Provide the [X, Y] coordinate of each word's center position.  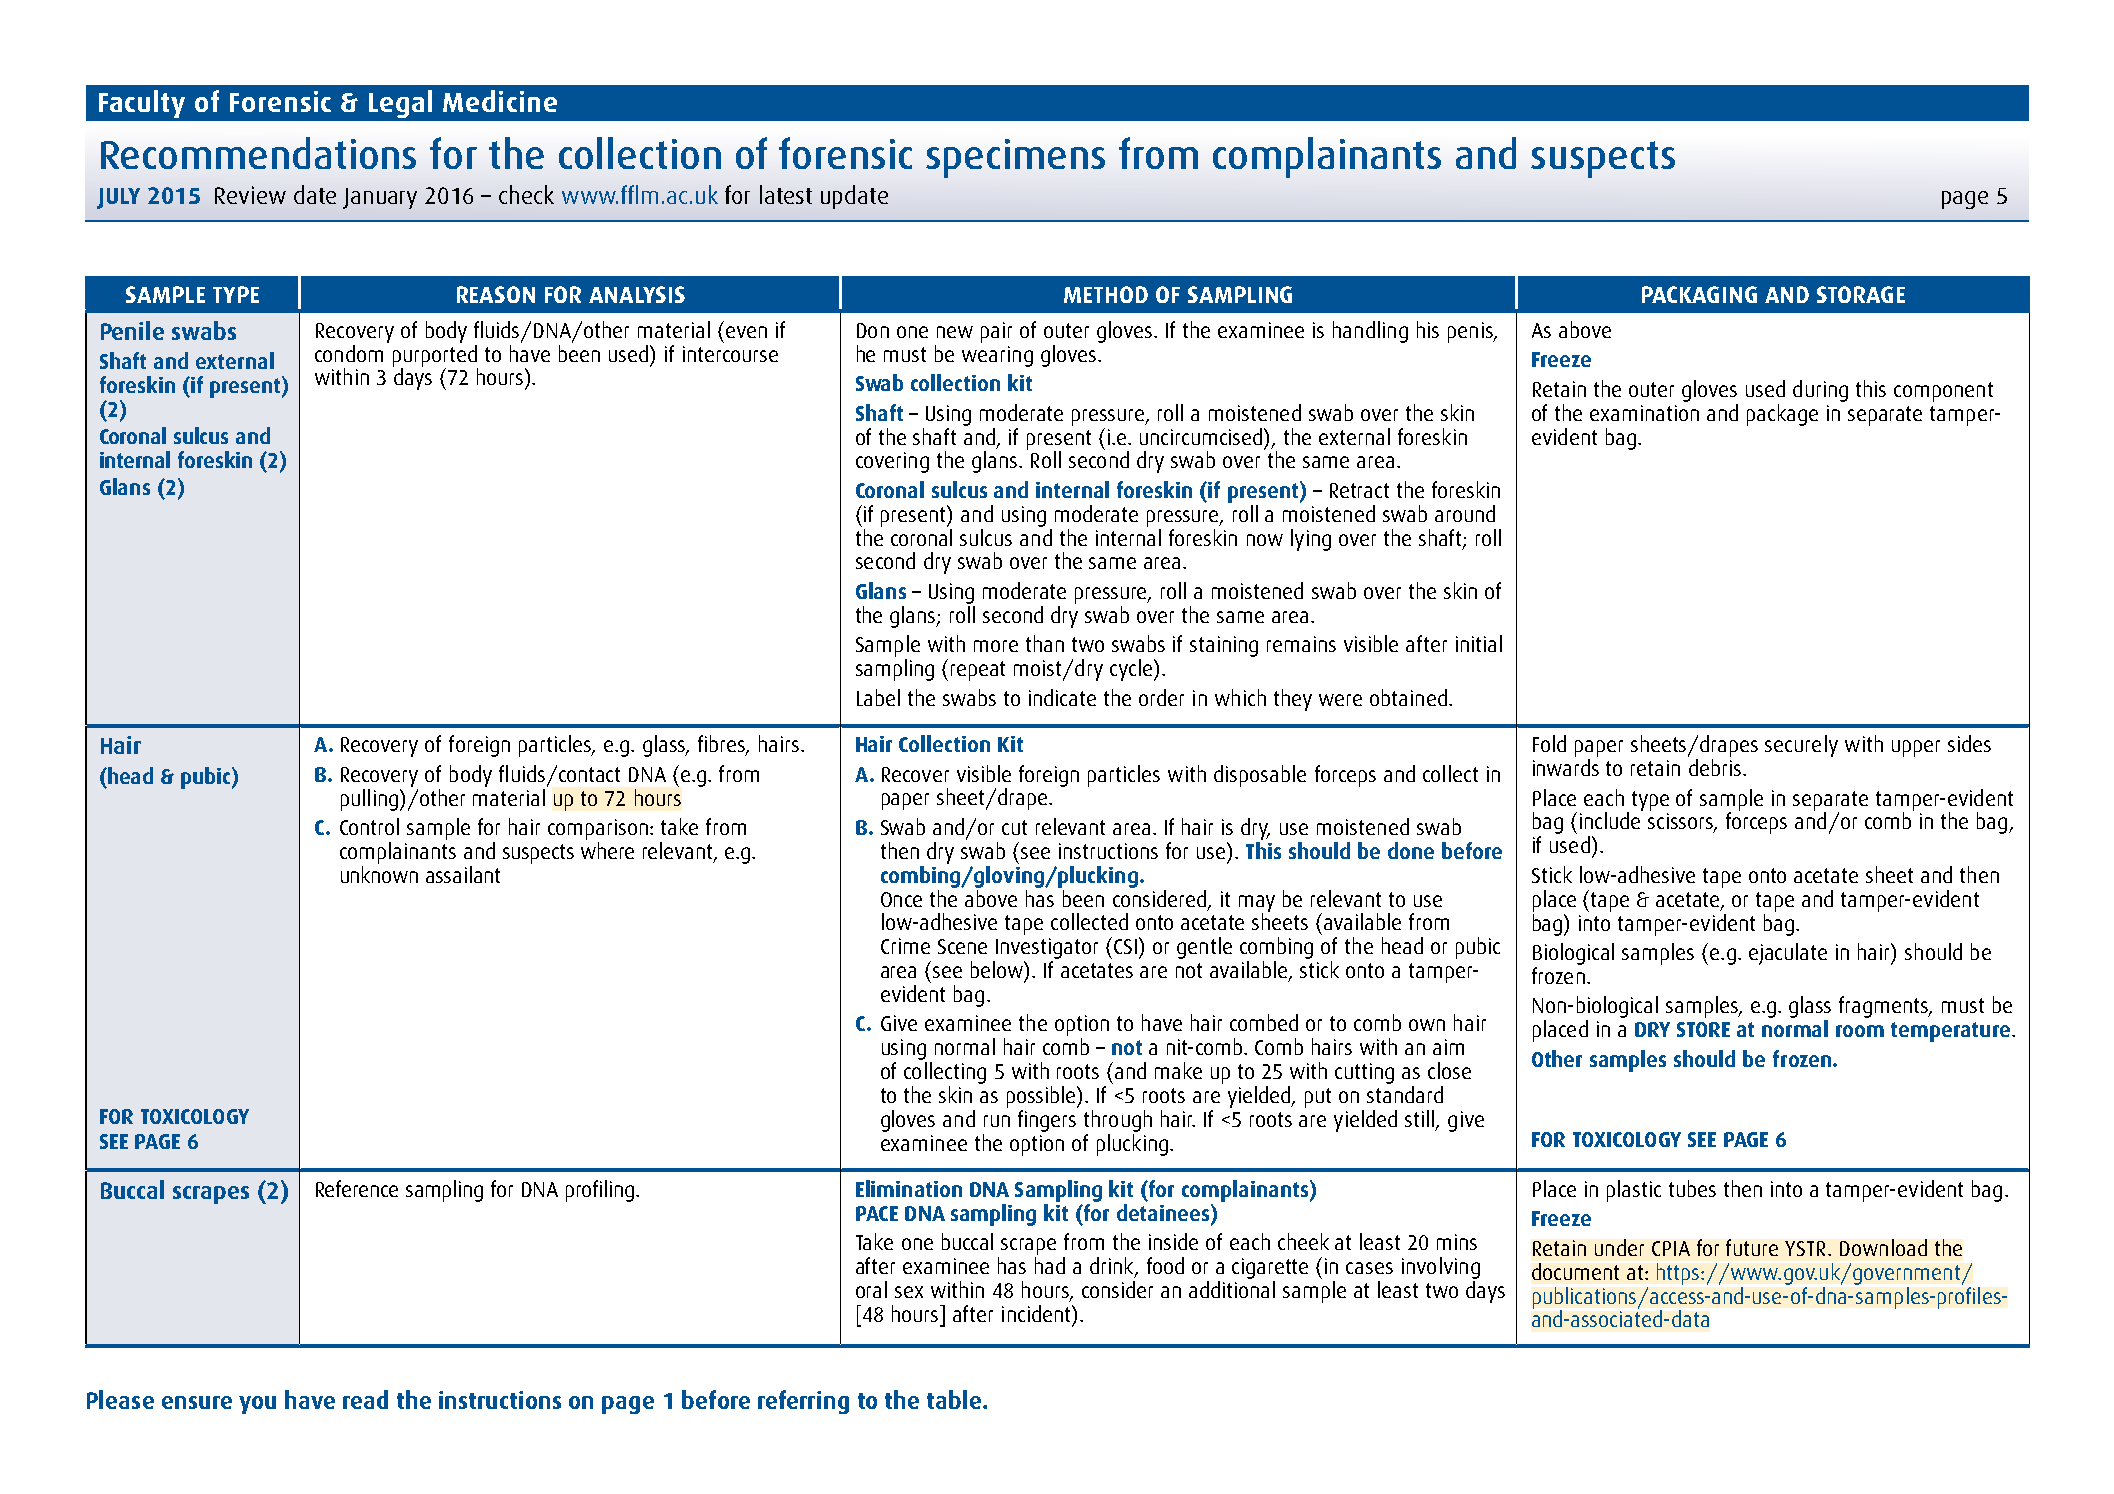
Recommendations [258, 153]
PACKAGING [1699, 294]
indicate [1062, 697]
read [365, 1399]
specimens [1015, 158]
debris [1715, 767]
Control [369, 826]
